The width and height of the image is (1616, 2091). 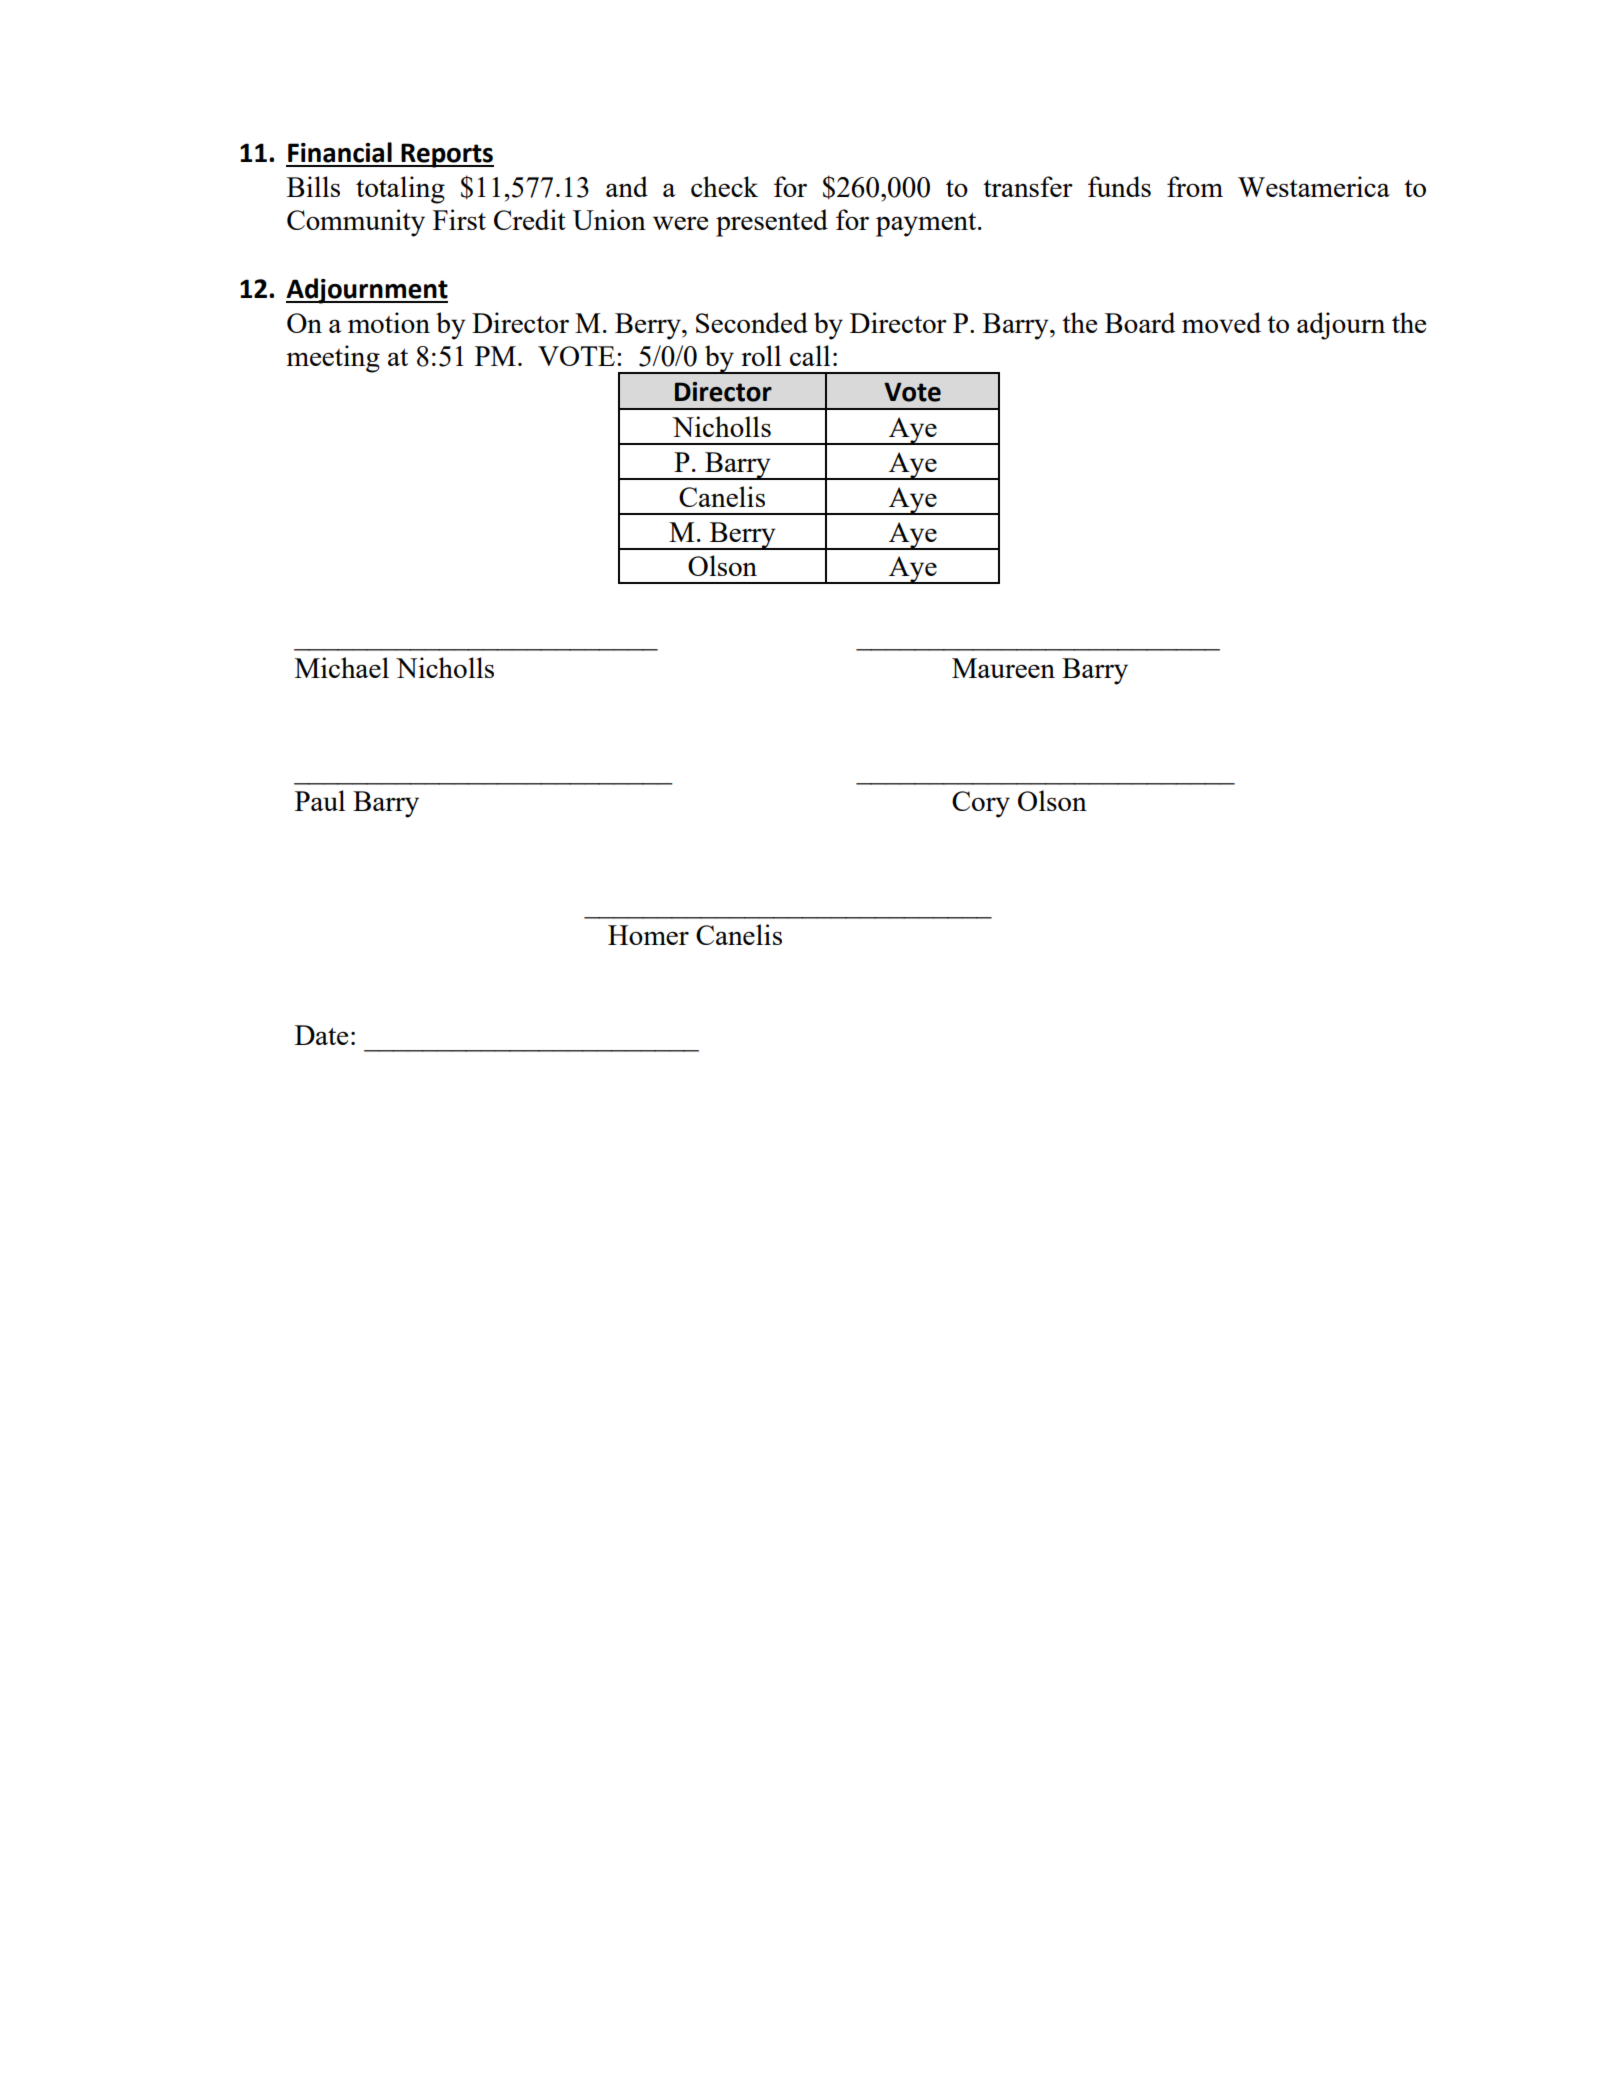 I want to click on Date, so click(x=321, y=1035).
